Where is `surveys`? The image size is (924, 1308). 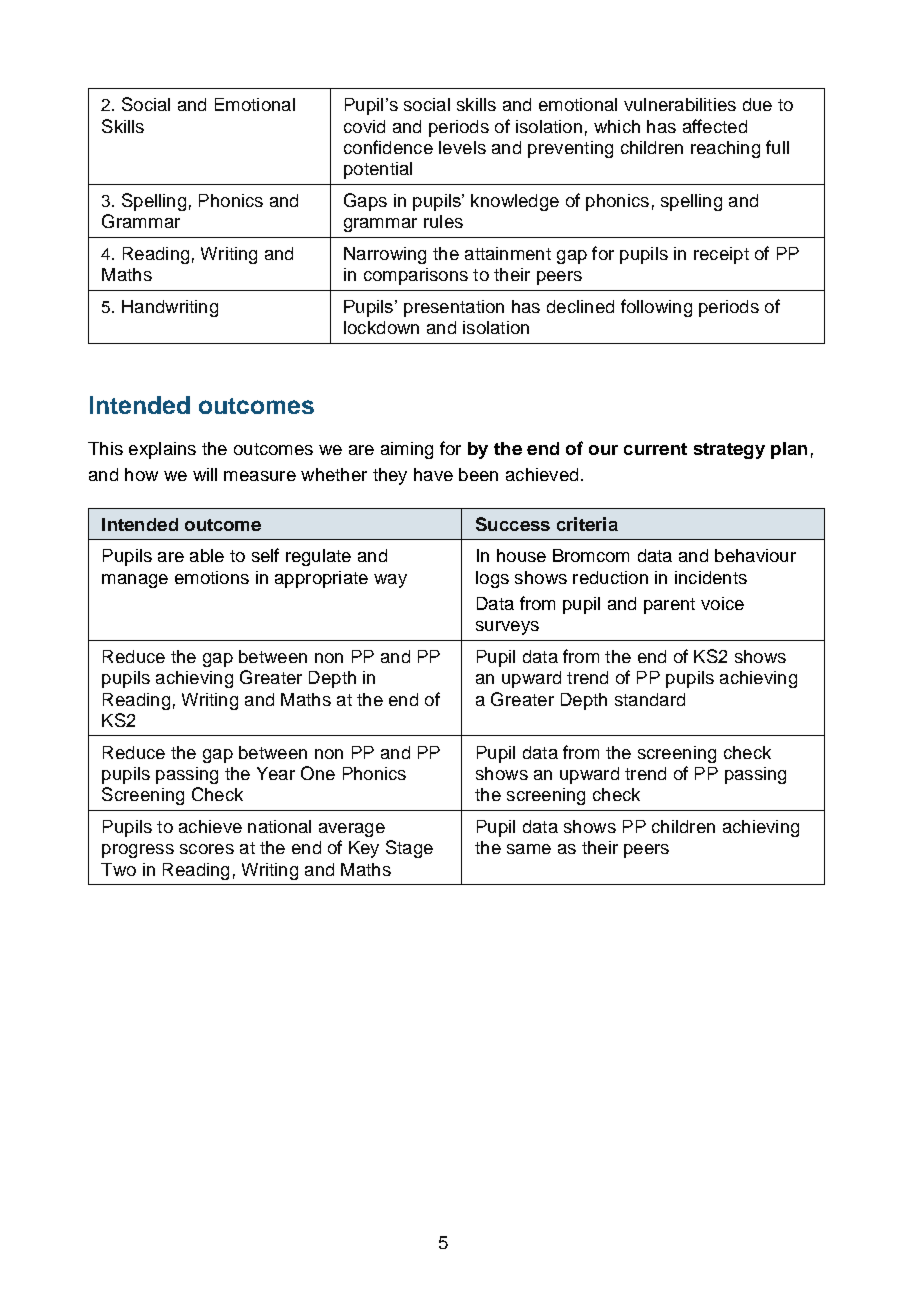 surveys is located at coordinates (507, 628).
